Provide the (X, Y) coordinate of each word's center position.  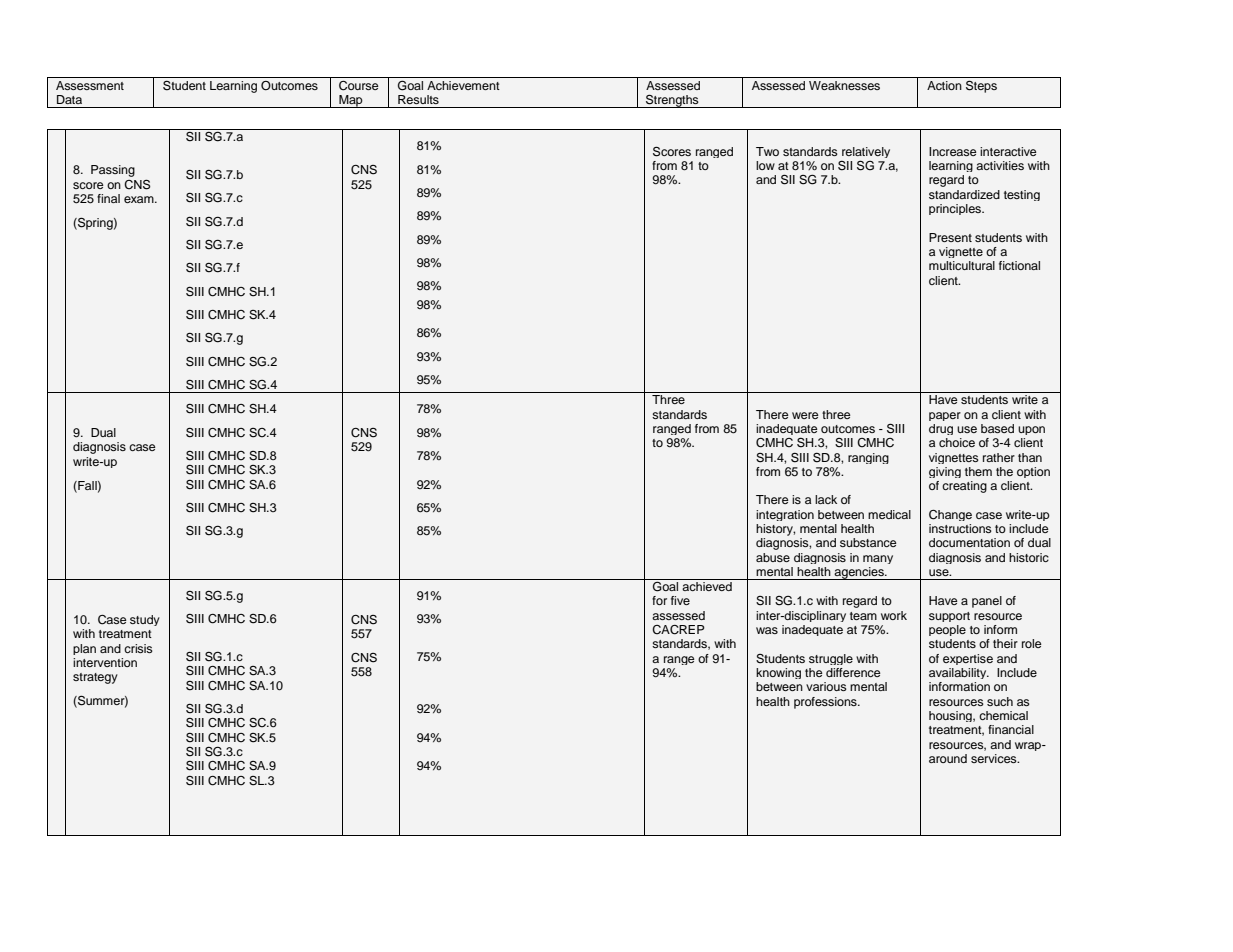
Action (944, 85)
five (680, 600)
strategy (95, 678)
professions (826, 703)
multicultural (962, 265)
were (805, 415)
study (145, 620)
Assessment (90, 85)
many (878, 559)
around (948, 758)
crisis (138, 648)
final (108, 198)
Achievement (463, 85)
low (765, 165)
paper (945, 416)
